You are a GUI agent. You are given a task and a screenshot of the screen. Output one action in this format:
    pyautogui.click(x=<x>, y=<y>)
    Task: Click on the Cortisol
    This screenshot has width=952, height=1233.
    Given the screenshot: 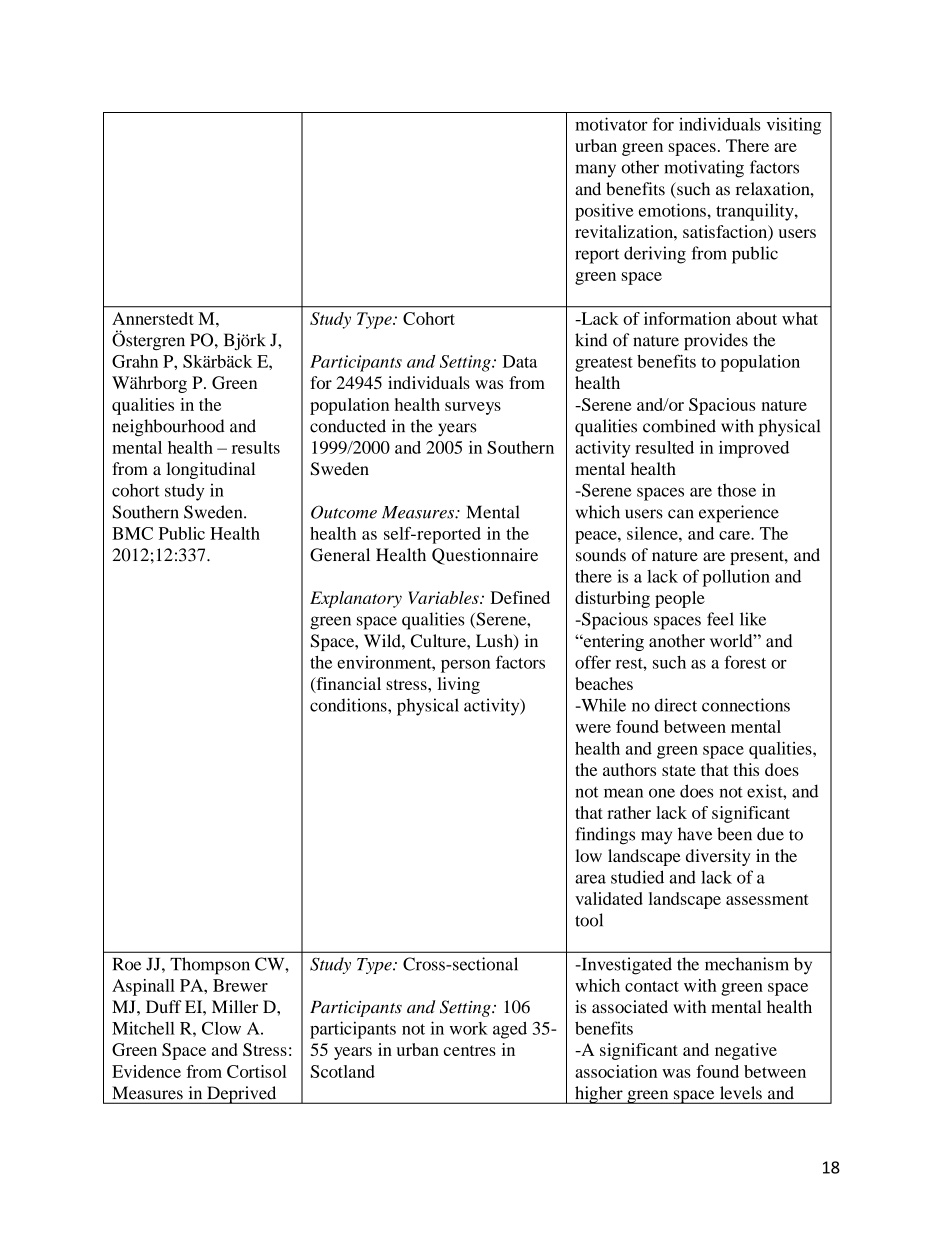 What is the action you would take?
    pyautogui.click(x=257, y=1071)
